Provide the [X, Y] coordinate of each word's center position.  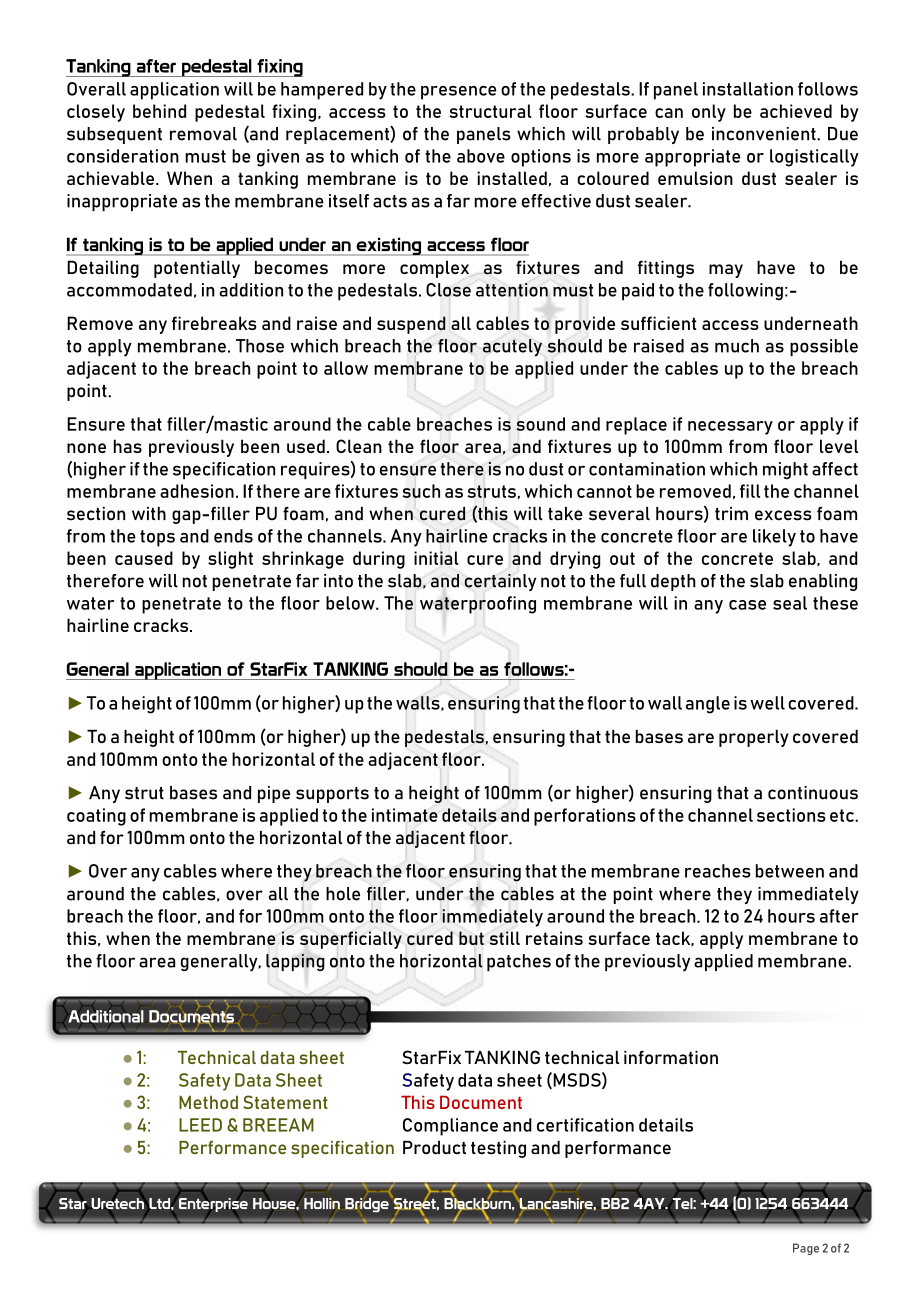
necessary [730, 428]
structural [490, 111]
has [128, 446]
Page [806, 1249]
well [767, 703]
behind [159, 111]
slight [230, 560]
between [790, 871]
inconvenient [765, 134]
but [471, 938]
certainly [500, 582]
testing [498, 1149]
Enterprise [212, 1205]
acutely [512, 348]
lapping [295, 962]
